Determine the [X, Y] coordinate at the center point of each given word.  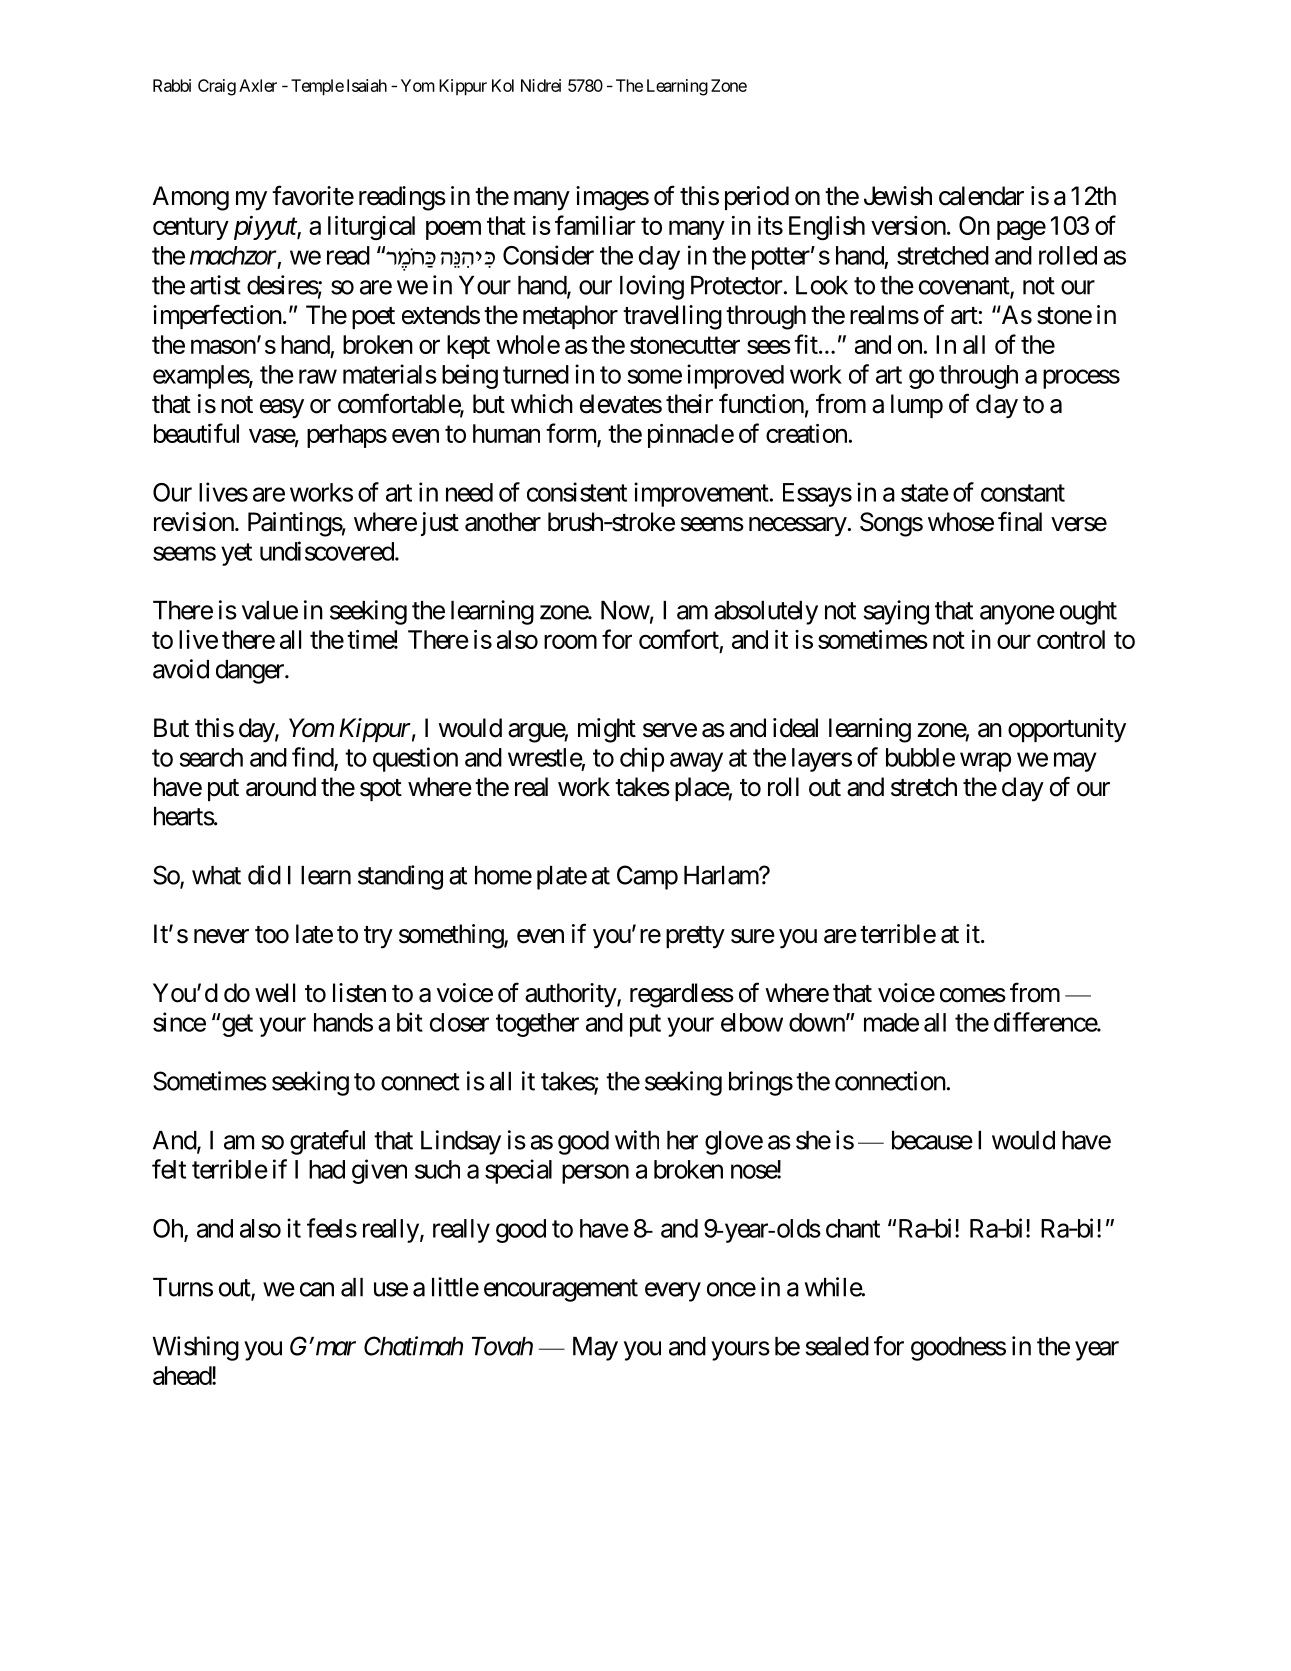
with [637, 1140]
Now [625, 610]
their [689, 404]
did [264, 875]
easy [282, 409]
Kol [503, 85]
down [817, 1022]
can [317, 1289]
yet [236, 554]
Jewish [898, 196]
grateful [327, 1142]
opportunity [1067, 730]
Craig [217, 87]
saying [896, 612]
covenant [965, 287]
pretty [695, 937]
